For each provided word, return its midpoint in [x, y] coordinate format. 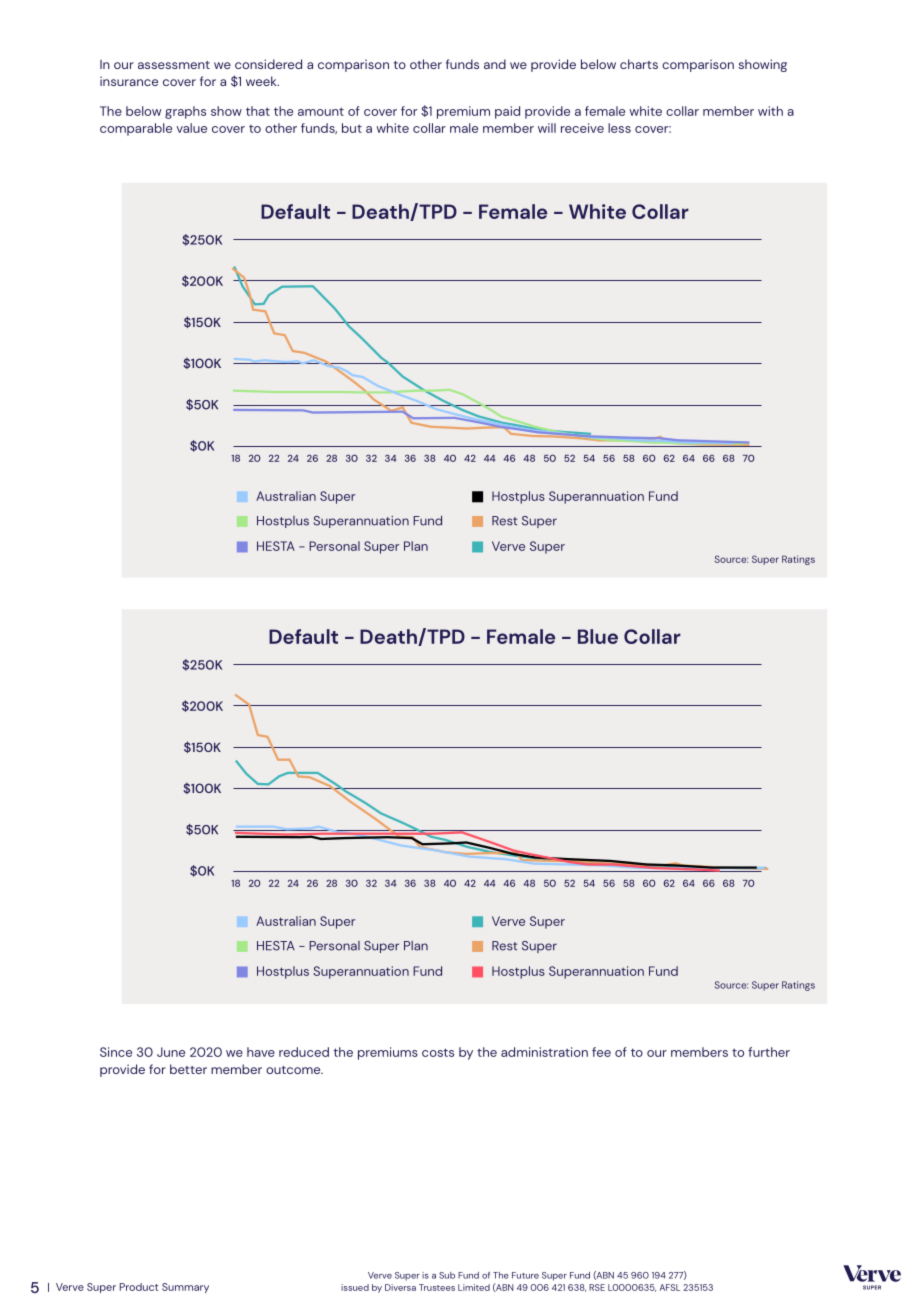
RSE [597, 1287]
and [495, 64]
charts [639, 64]
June [171, 1052]
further [769, 1052]
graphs [185, 112]
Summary [185, 1288]
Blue [598, 636]
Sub [447, 1275]
